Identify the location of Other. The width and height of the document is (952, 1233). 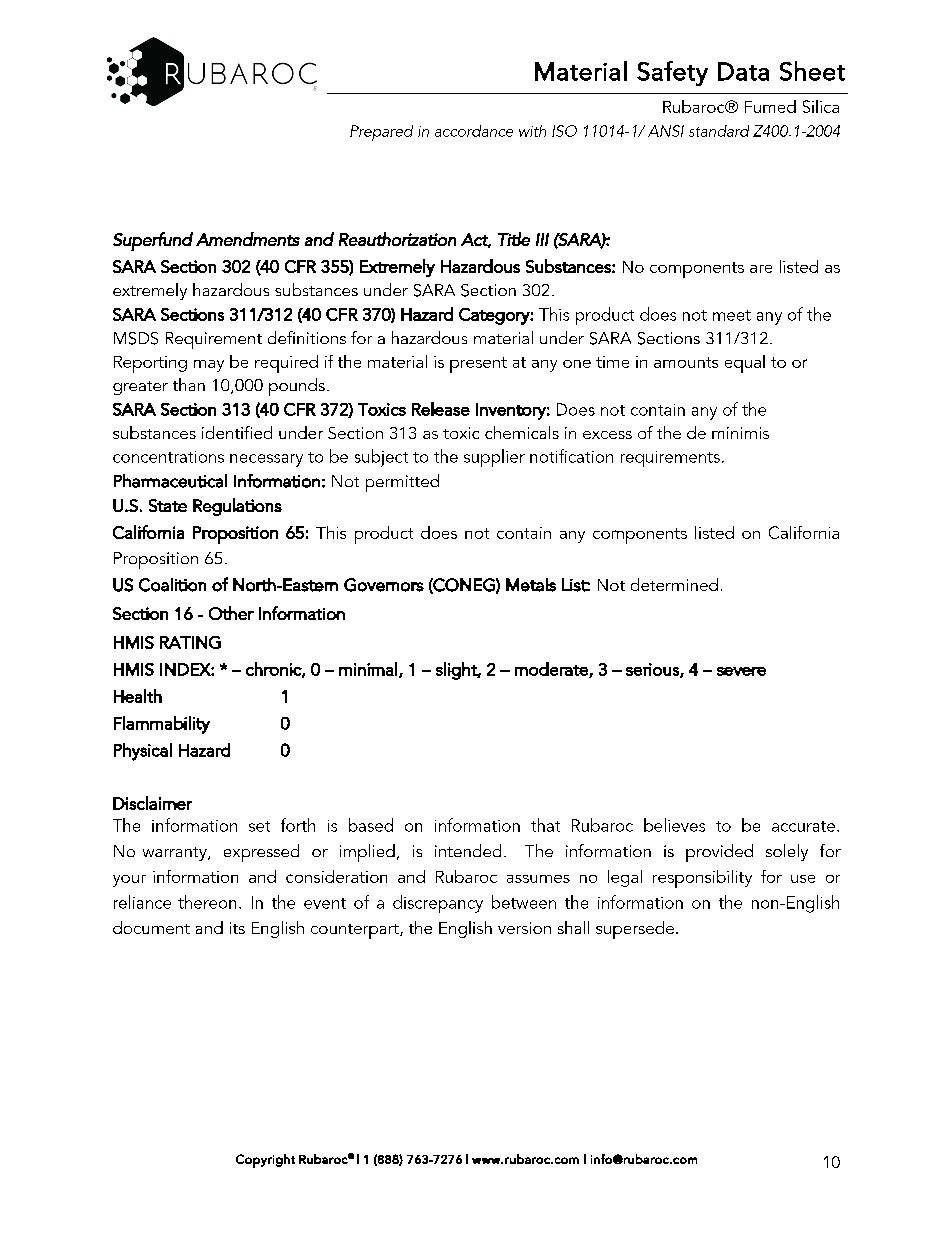
(231, 613).
